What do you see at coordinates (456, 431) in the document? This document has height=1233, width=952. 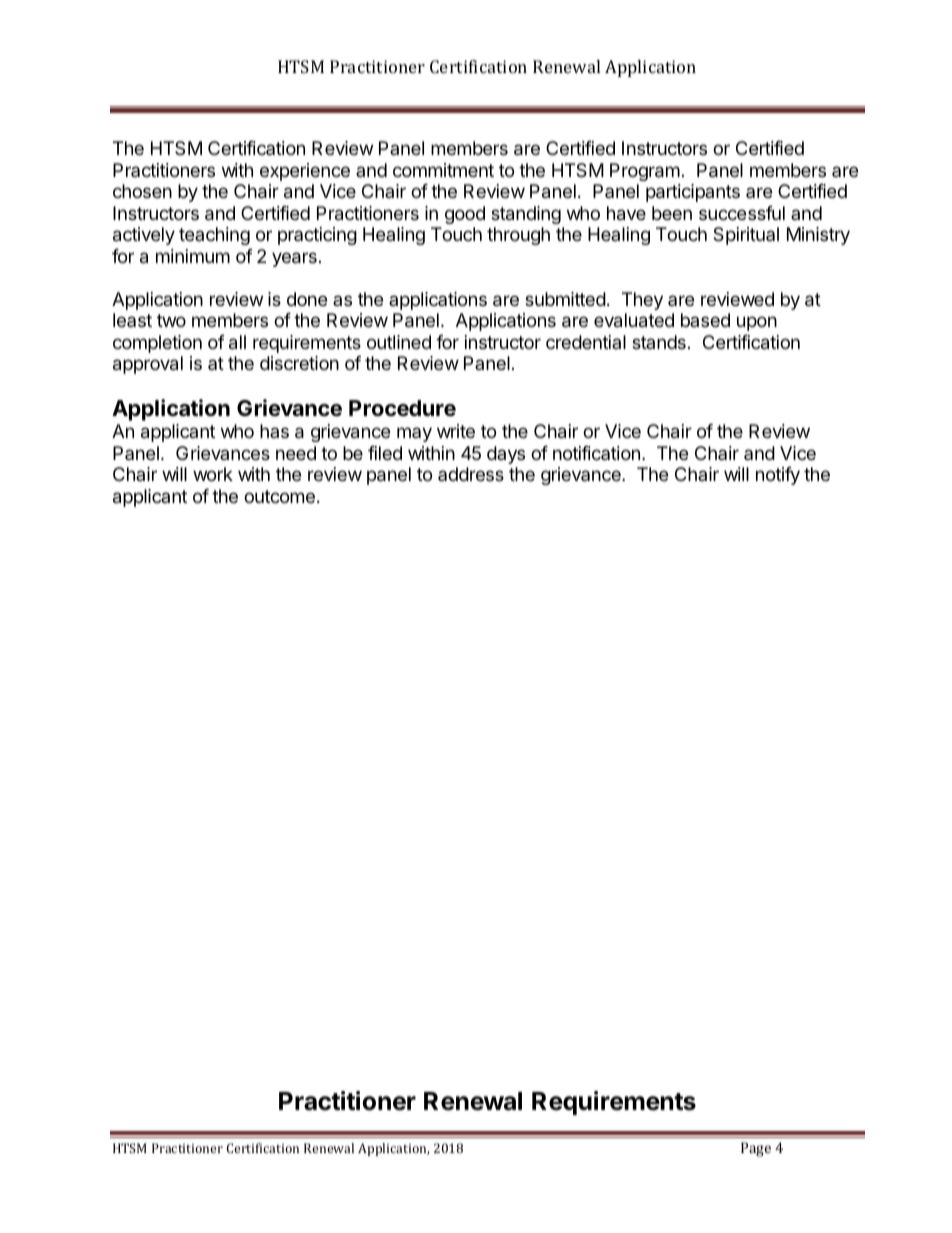 I see `write` at bounding box center [456, 431].
